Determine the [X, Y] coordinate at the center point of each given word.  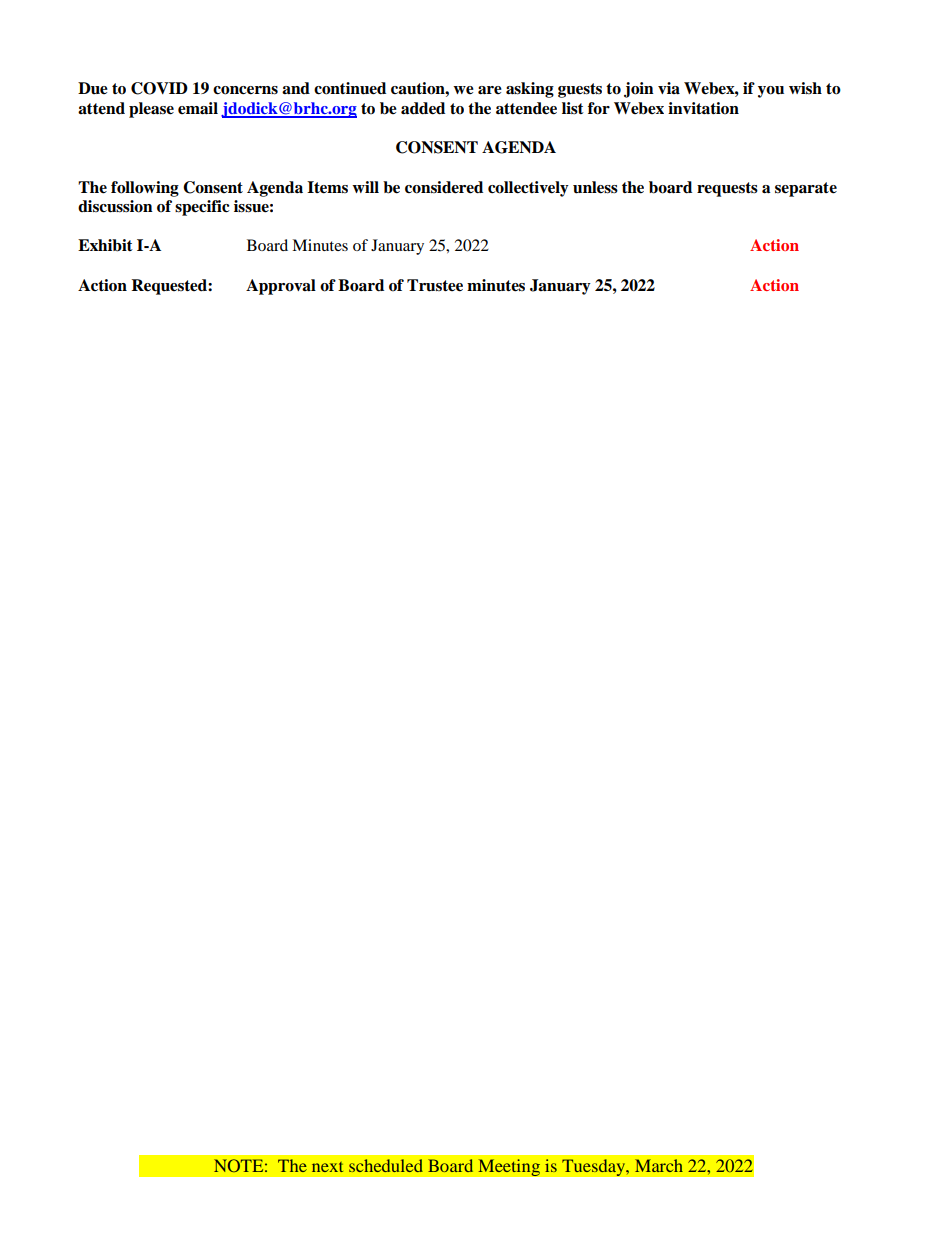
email [198, 108]
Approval [281, 287]
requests [727, 189]
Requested [170, 287]
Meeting [509, 1168]
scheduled [386, 1165]
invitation [703, 108]
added [423, 108]
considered [444, 187]
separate [806, 189]
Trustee [435, 285]
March [659, 1165]
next [327, 1167]
